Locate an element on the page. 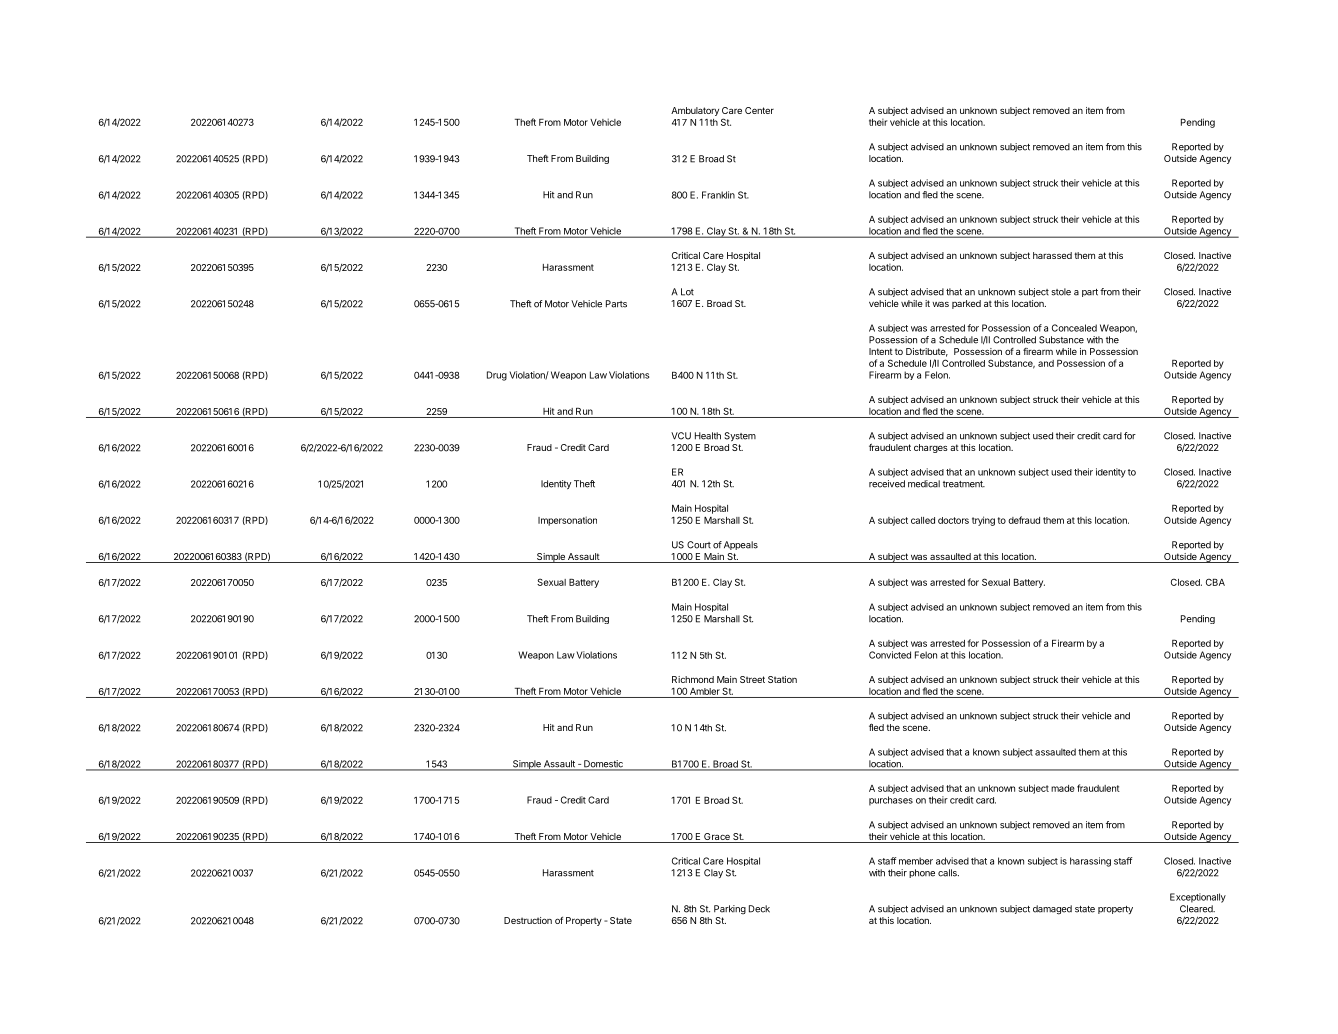 The height and width of the page is (1034, 1338). Intent is located at coordinates (881, 351).
